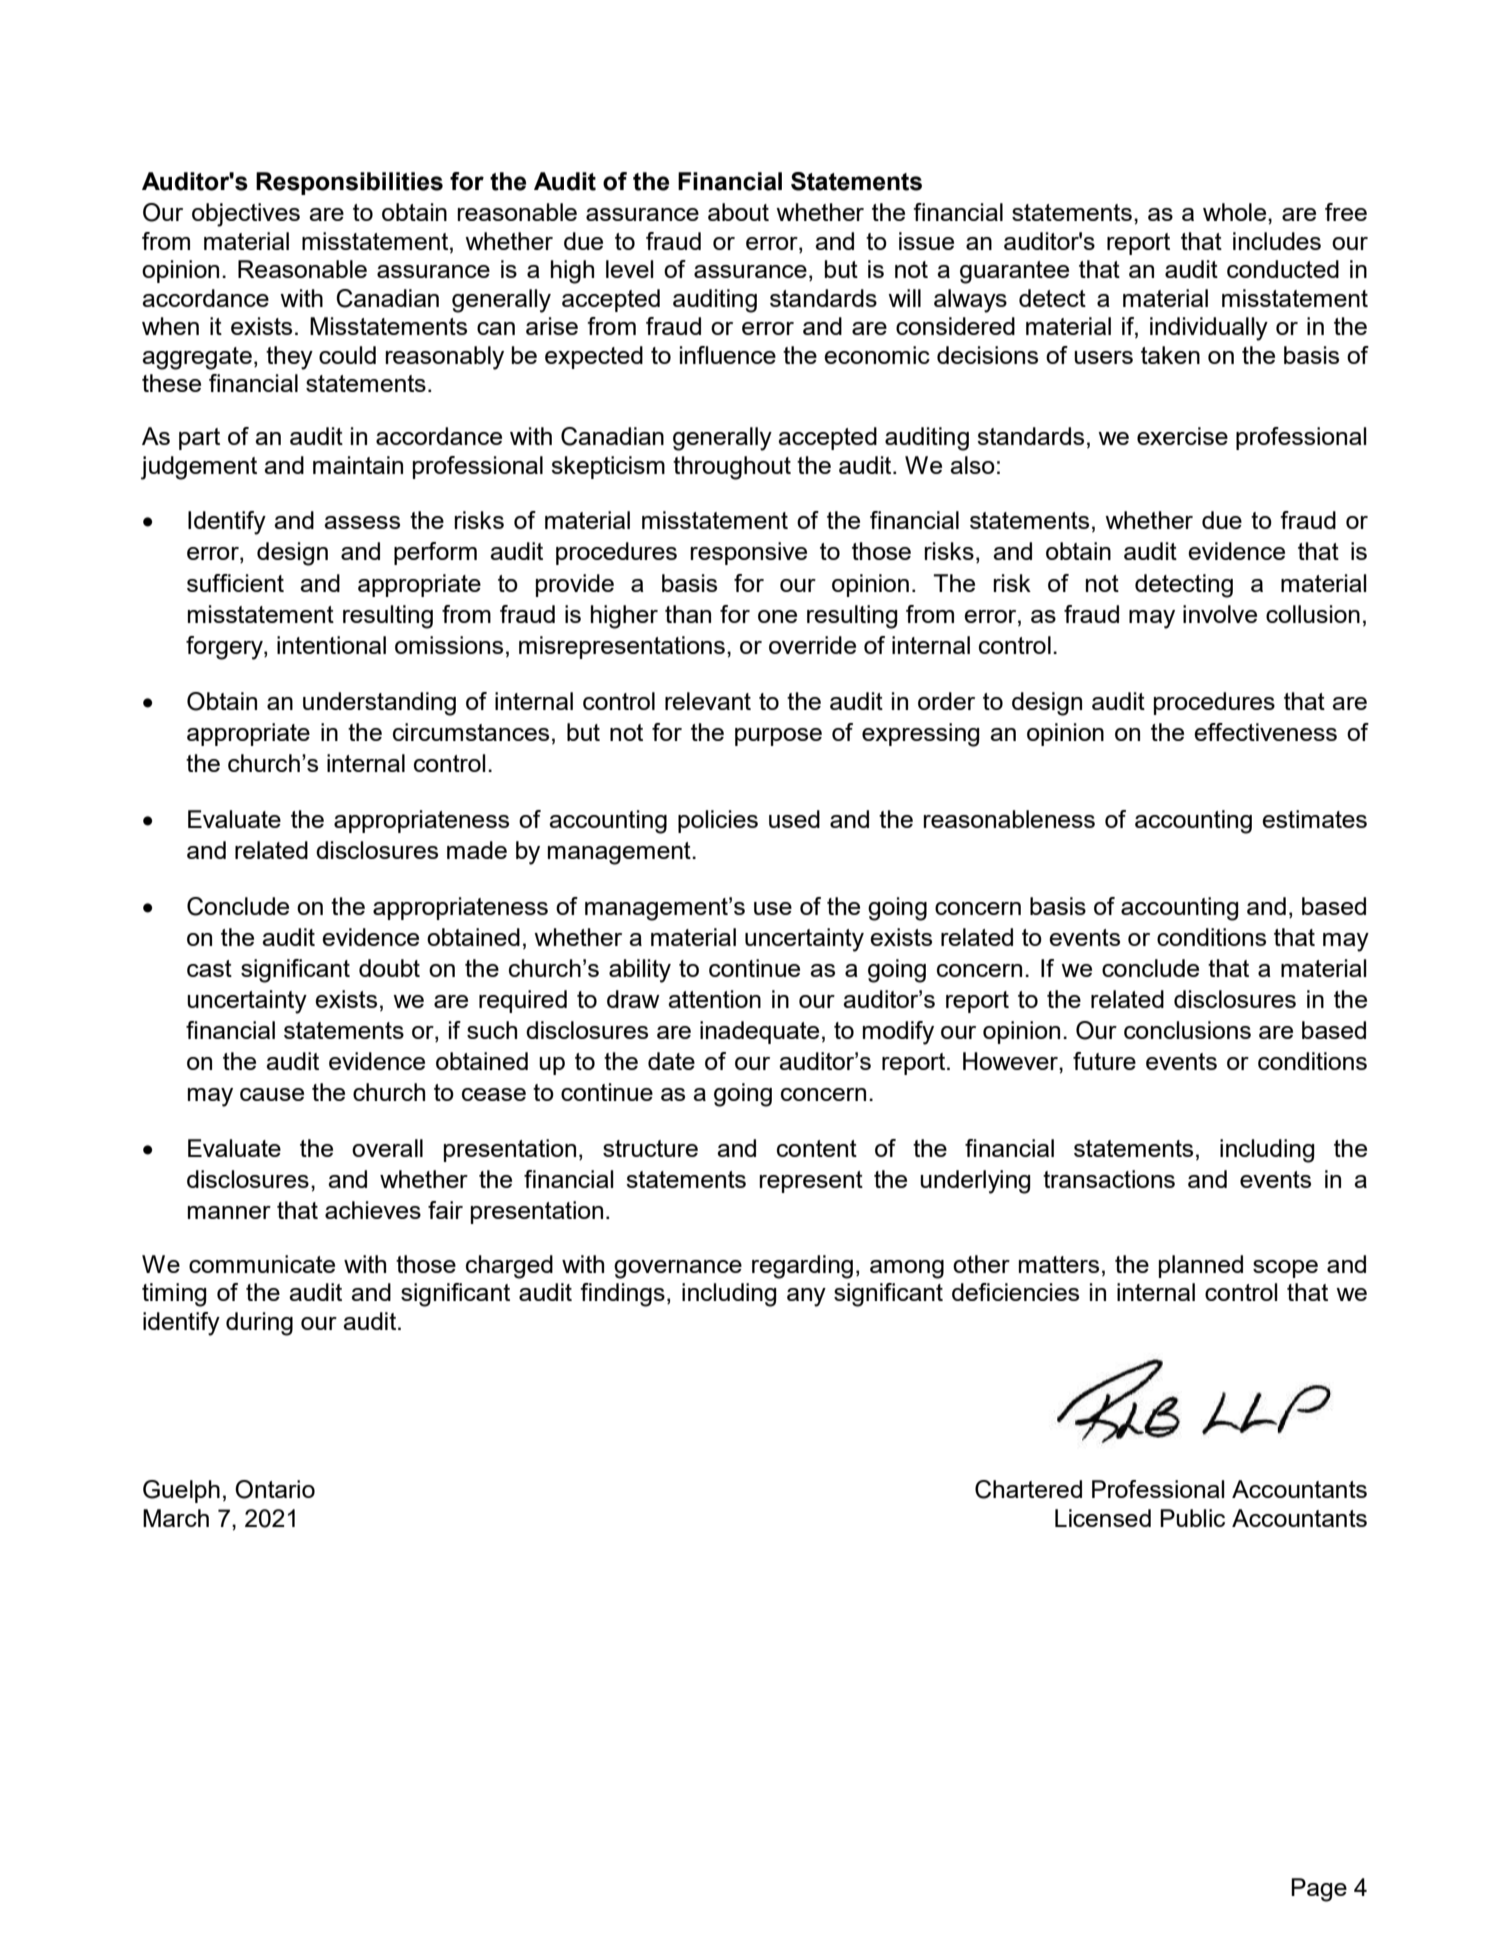  I want to click on objectives, so click(246, 215).
